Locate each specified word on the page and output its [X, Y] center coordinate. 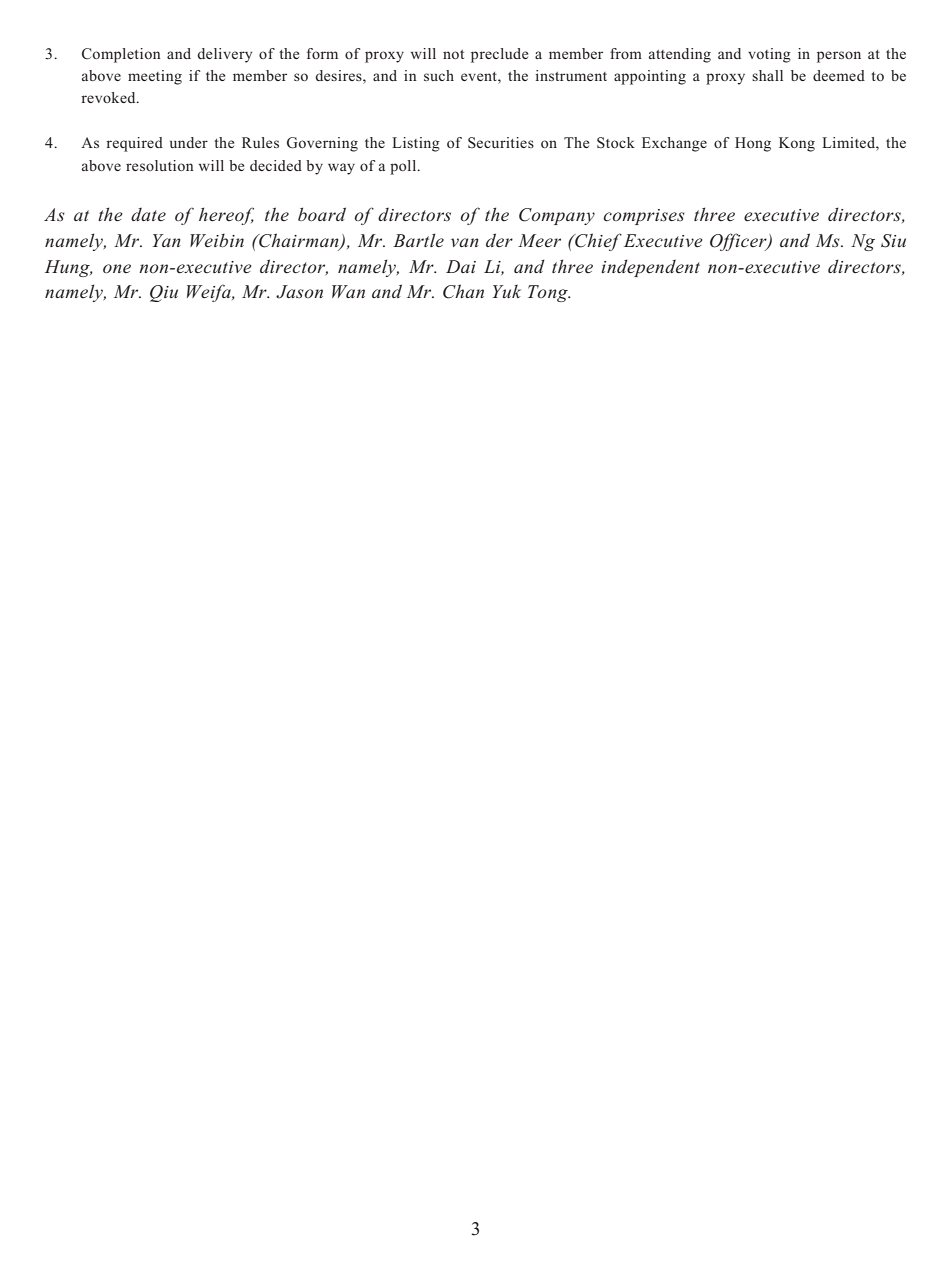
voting [769, 55]
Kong [797, 144]
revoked [109, 97]
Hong [753, 144]
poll [404, 167]
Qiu [164, 293]
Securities [501, 142]
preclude [499, 55]
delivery [225, 55]
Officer [739, 242]
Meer [539, 240]
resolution [160, 165]
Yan [167, 240]
